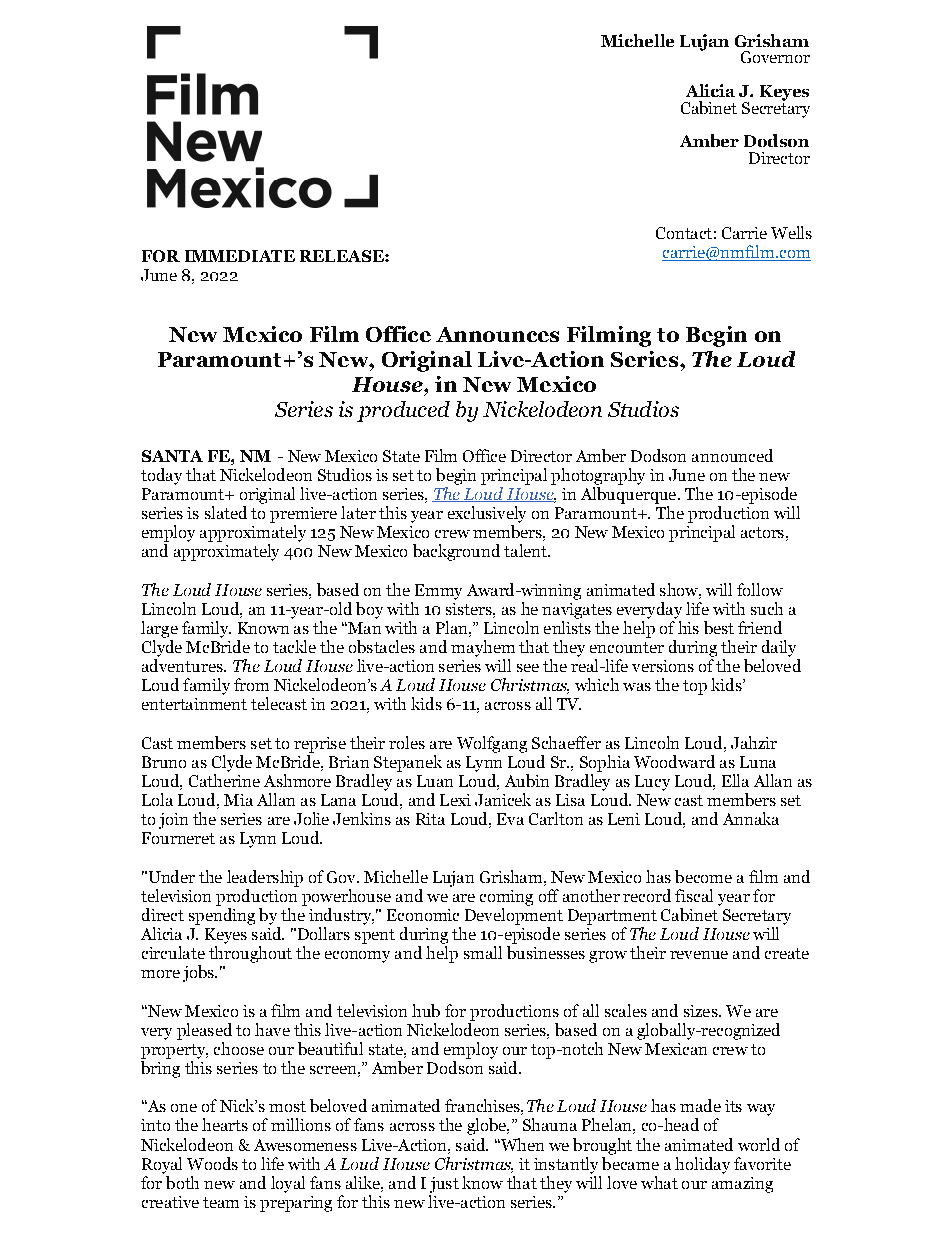 The image size is (952, 1233). What do you see at coordinates (702, 1165) in the image?
I see `holiday` at bounding box center [702, 1165].
